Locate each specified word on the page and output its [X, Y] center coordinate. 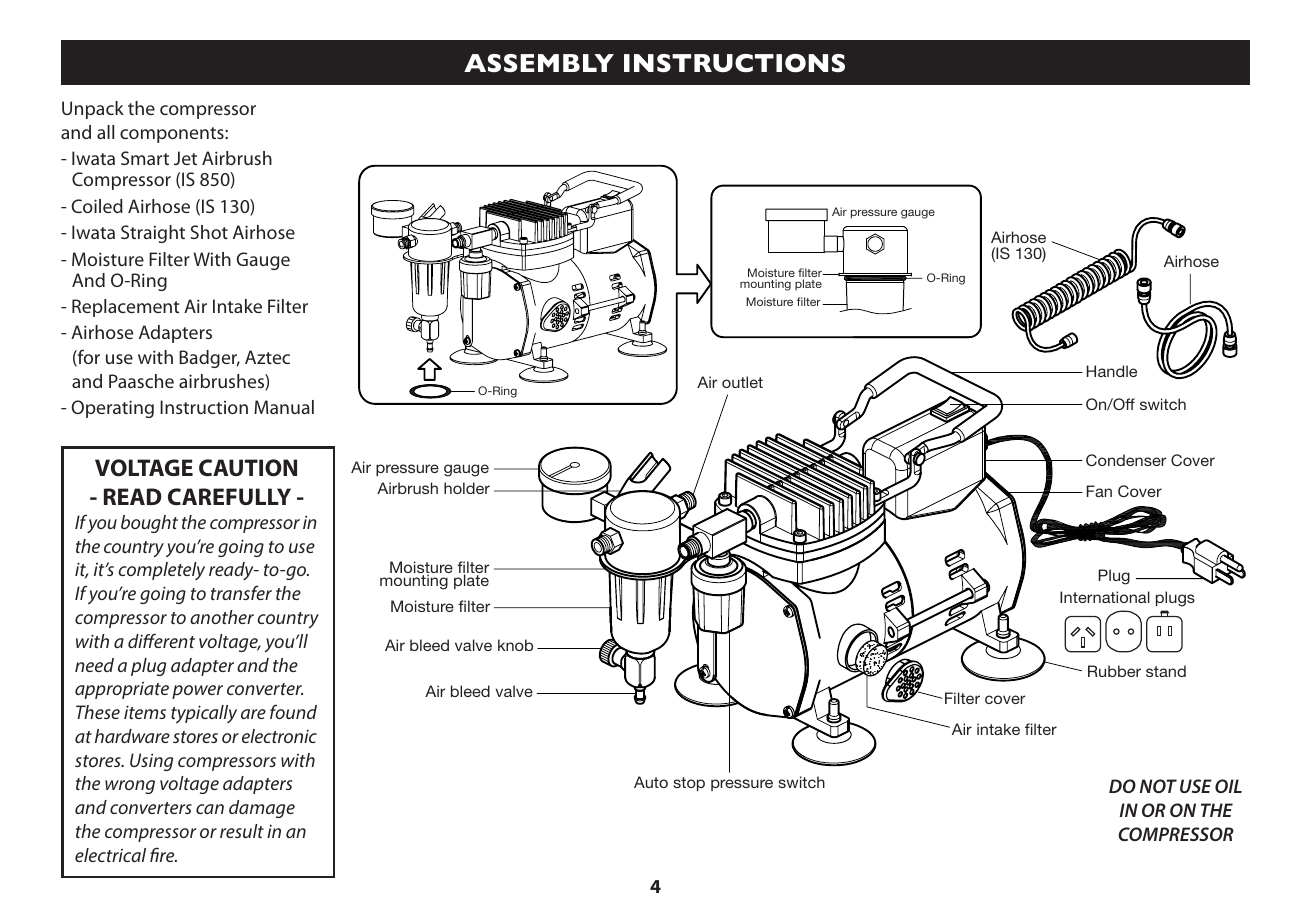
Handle [1111, 371]
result [242, 831]
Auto [651, 782]
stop [689, 784]
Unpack [93, 110]
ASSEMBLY [539, 63]
